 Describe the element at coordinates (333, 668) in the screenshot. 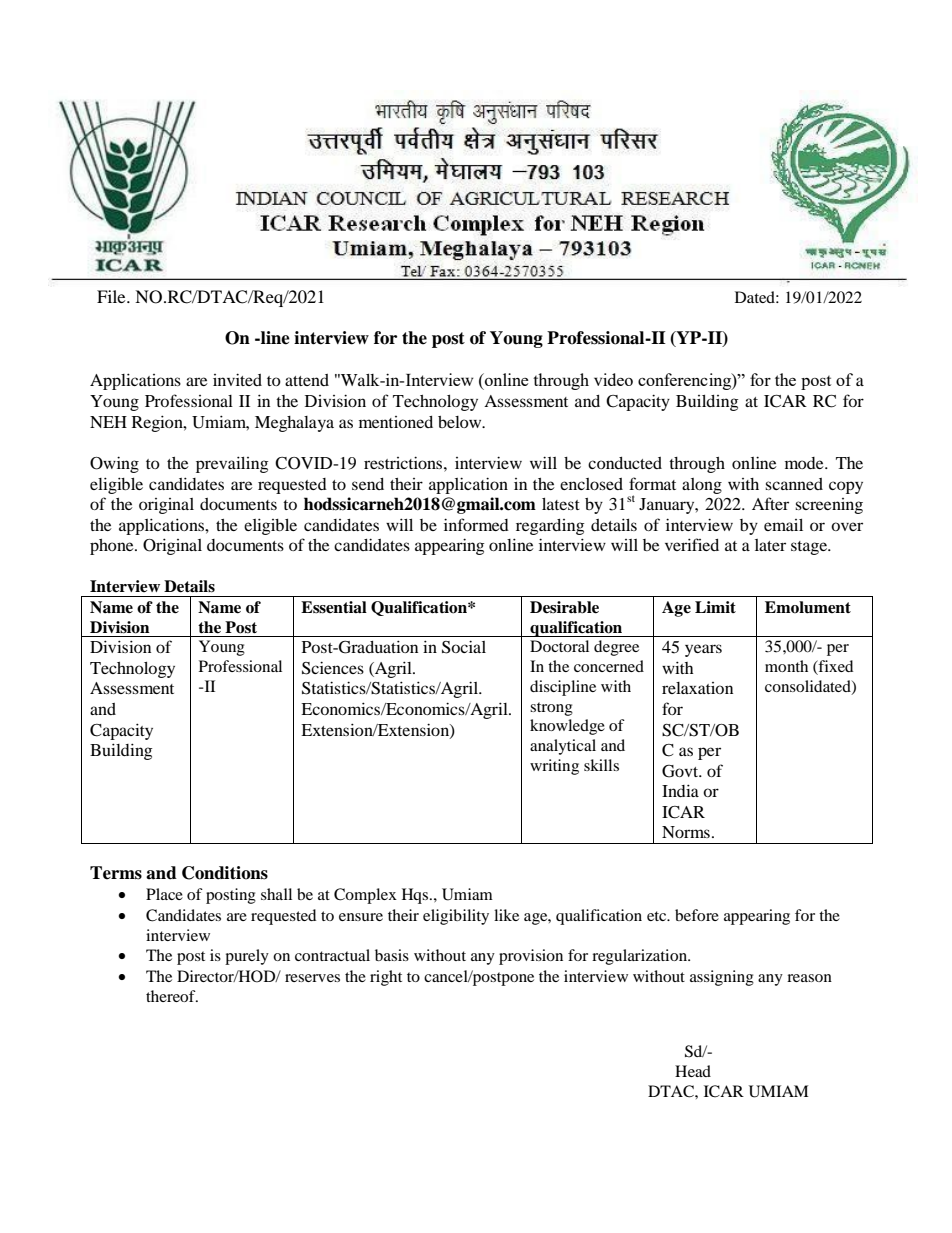

I see `Sciences` at that location.
